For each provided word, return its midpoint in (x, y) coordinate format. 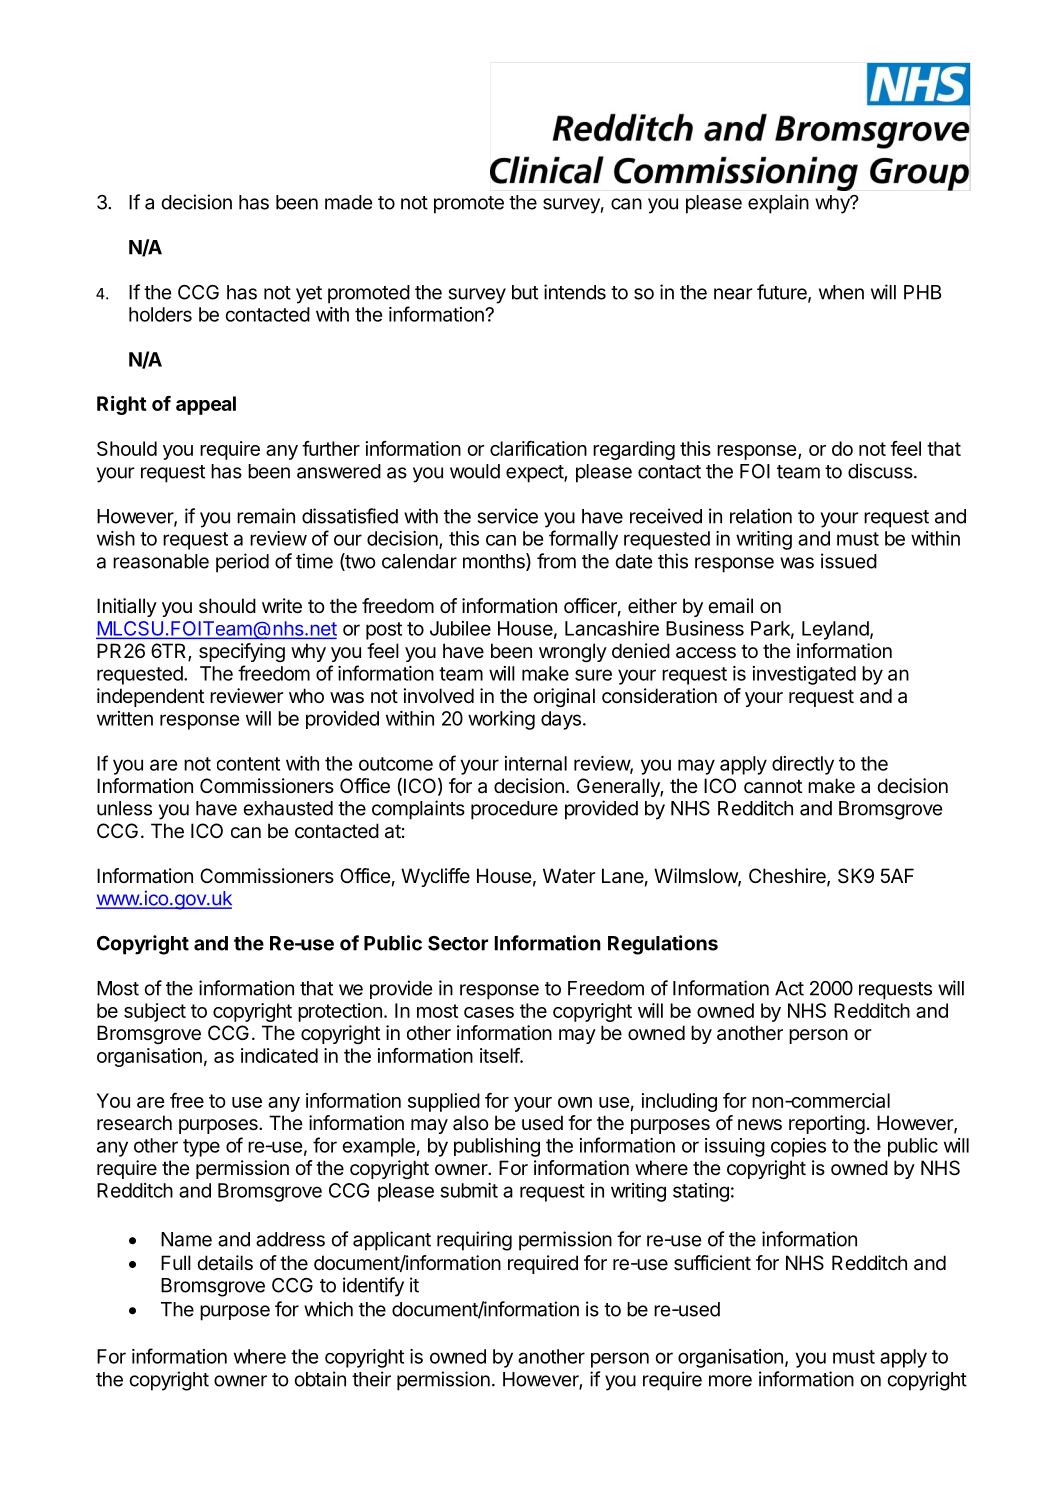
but (525, 292)
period (242, 563)
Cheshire (788, 877)
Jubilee (460, 628)
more (730, 1381)
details (225, 1263)
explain (778, 204)
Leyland (835, 630)
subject (155, 1012)
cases (489, 1012)
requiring (474, 1241)
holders (160, 314)
